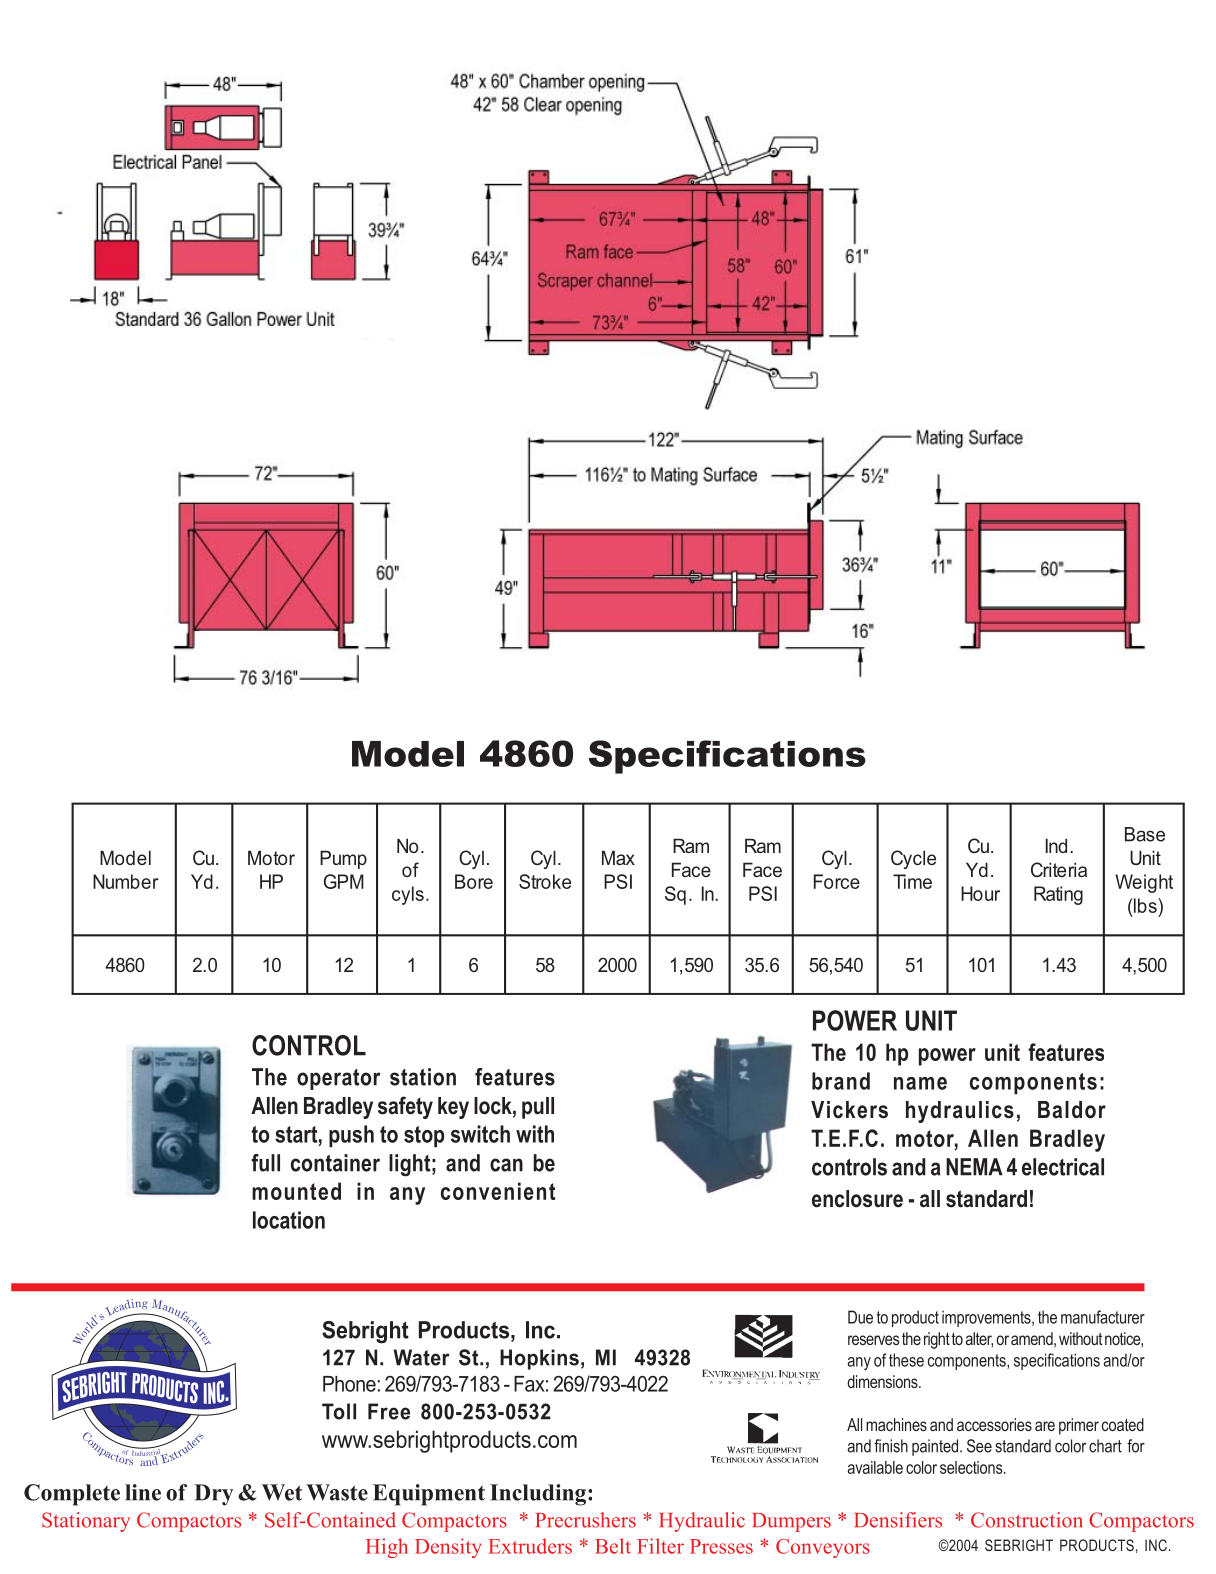 This screenshot has width=1216, height=1574. Describe the element at coordinates (289, 1220) in the screenshot. I see `location` at that location.
